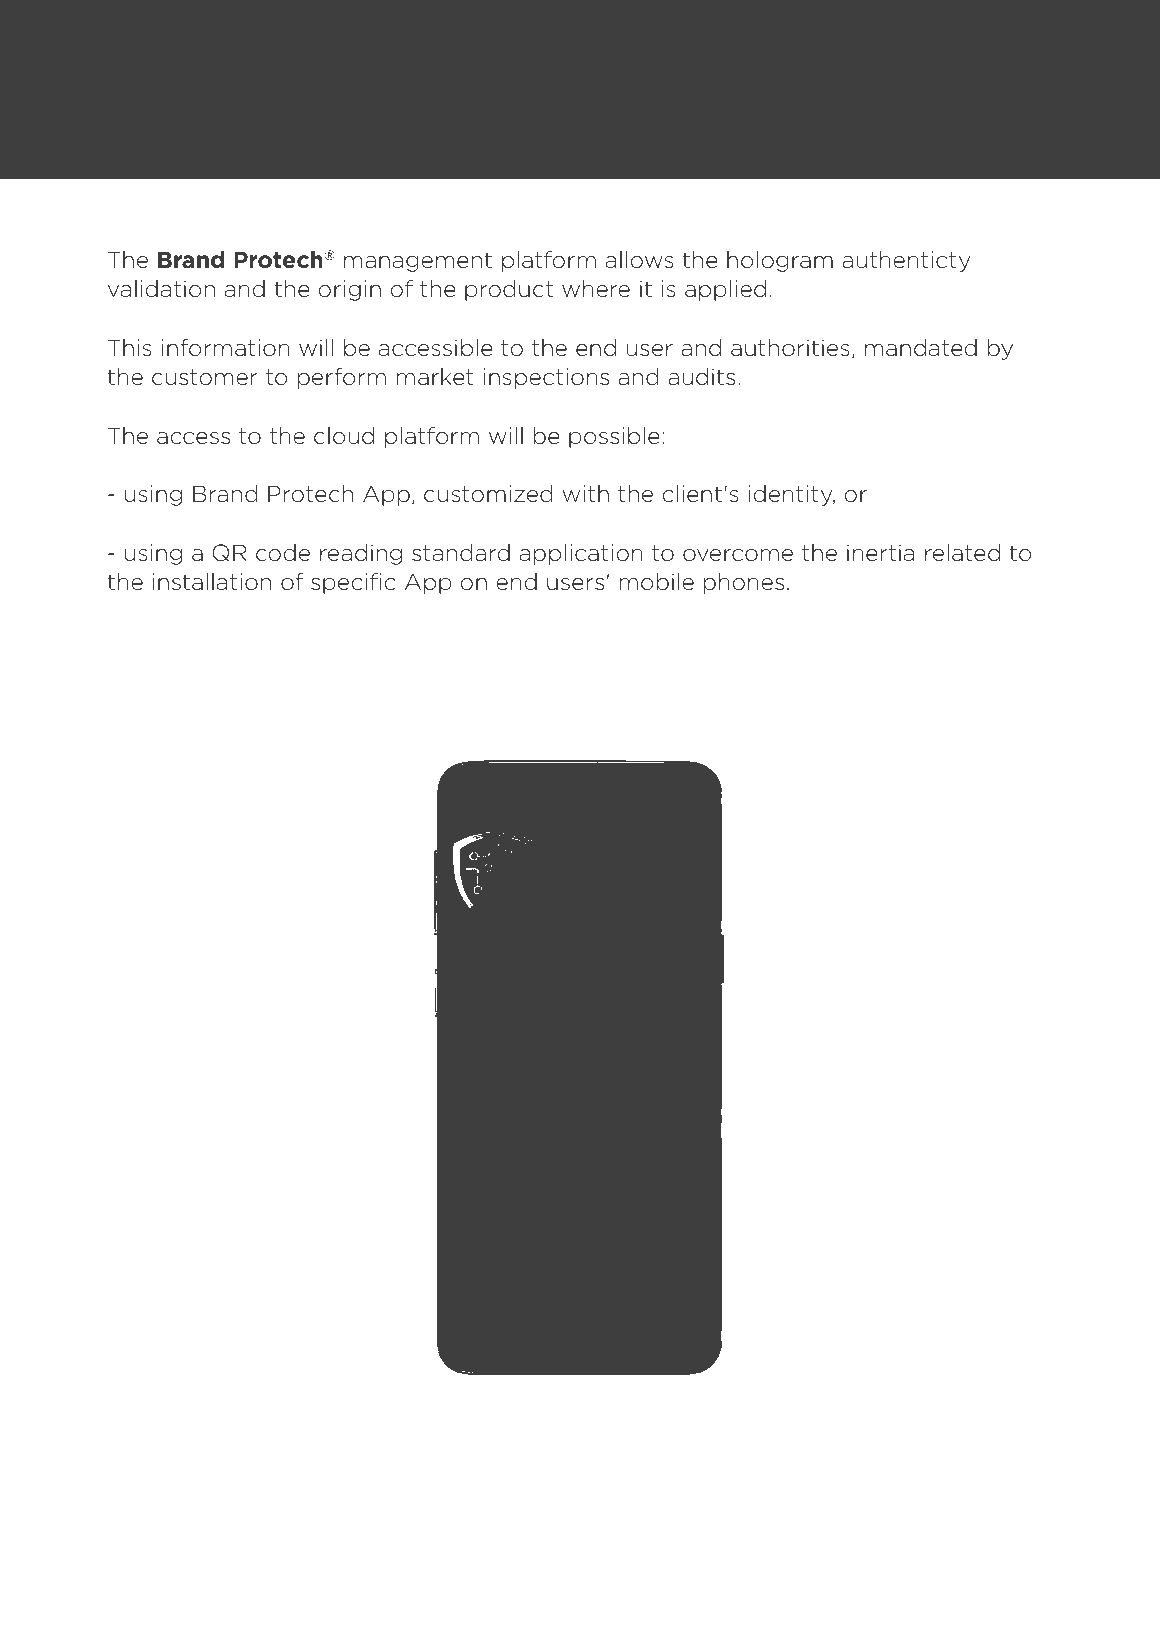 This screenshot has width=1160, height=1641. Describe the element at coordinates (614, 437) in the screenshot. I see `possible` at that location.
